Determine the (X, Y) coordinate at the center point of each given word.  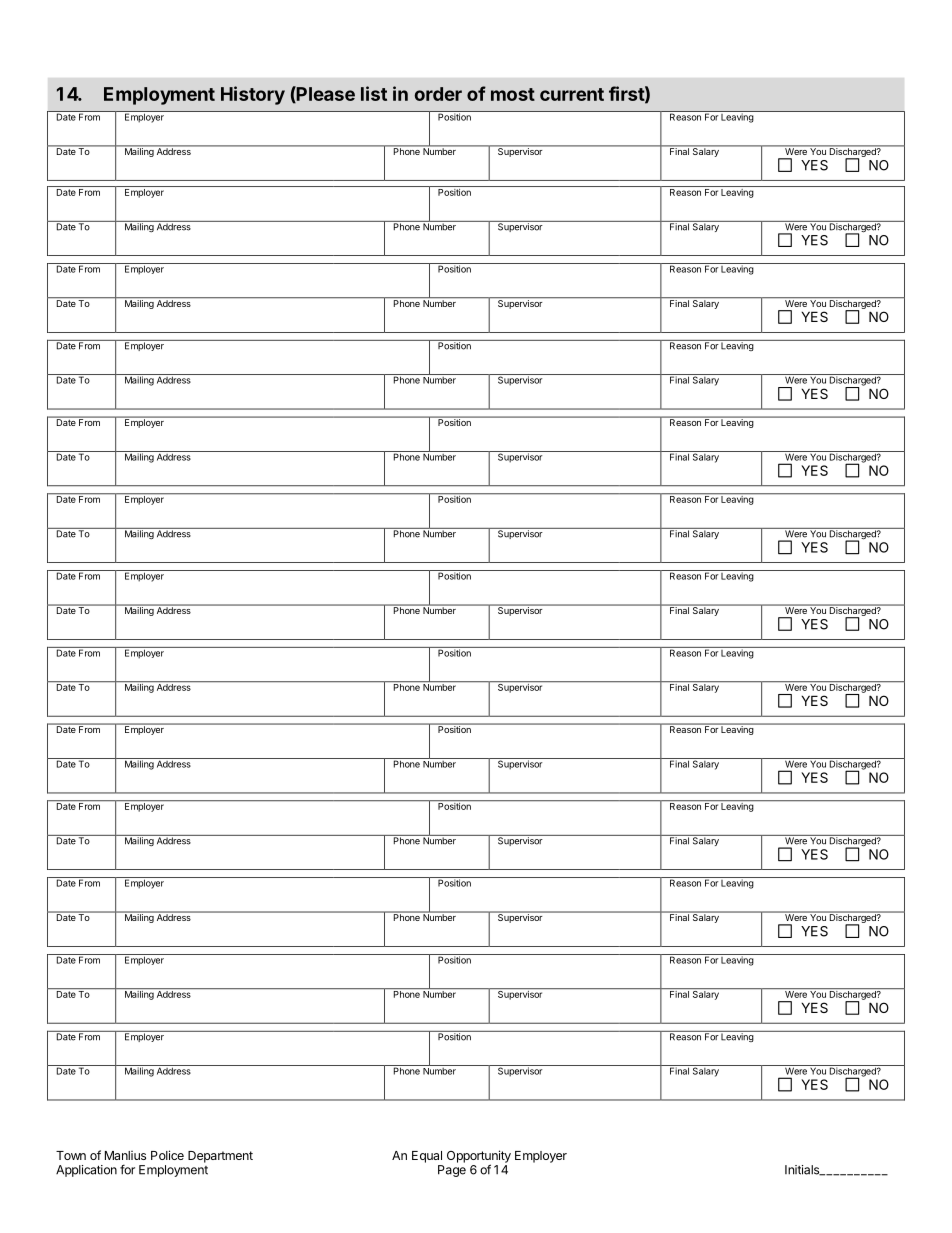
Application (86, 1171)
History (253, 95)
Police (167, 1155)
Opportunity (479, 1157)
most (513, 94)
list (374, 93)
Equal (427, 1157)
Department (220, 1157)
